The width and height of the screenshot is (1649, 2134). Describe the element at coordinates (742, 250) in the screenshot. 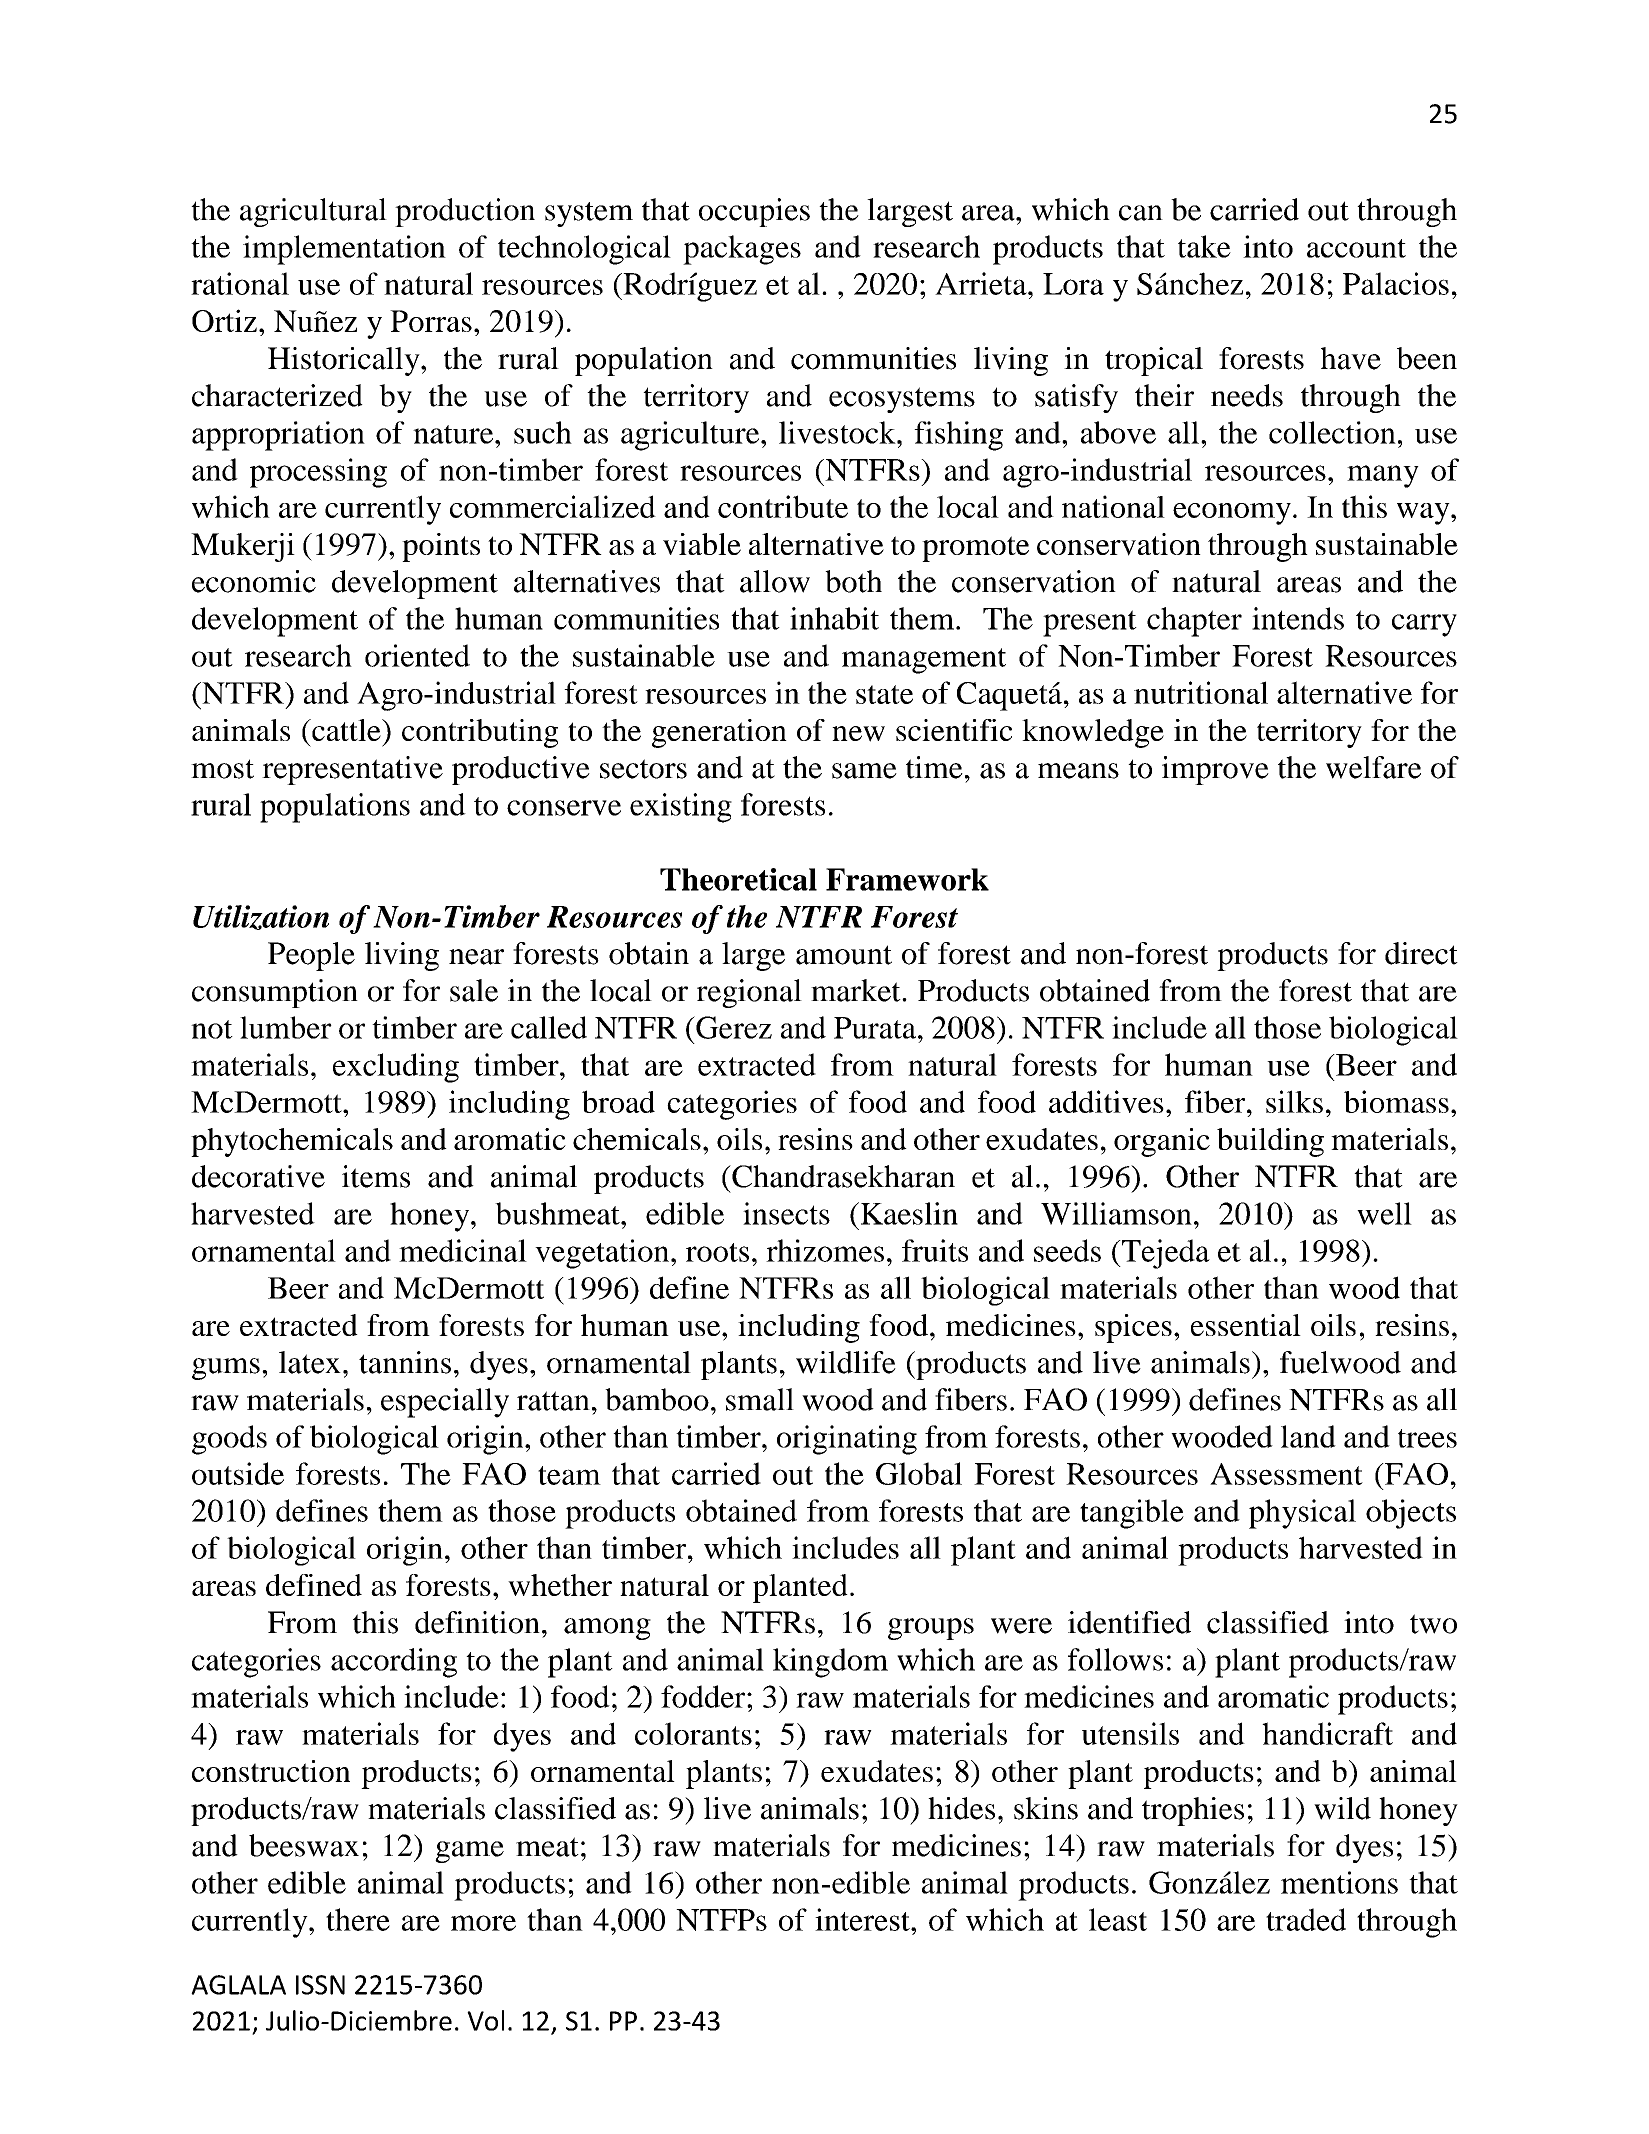

I see `packages` at that location.
